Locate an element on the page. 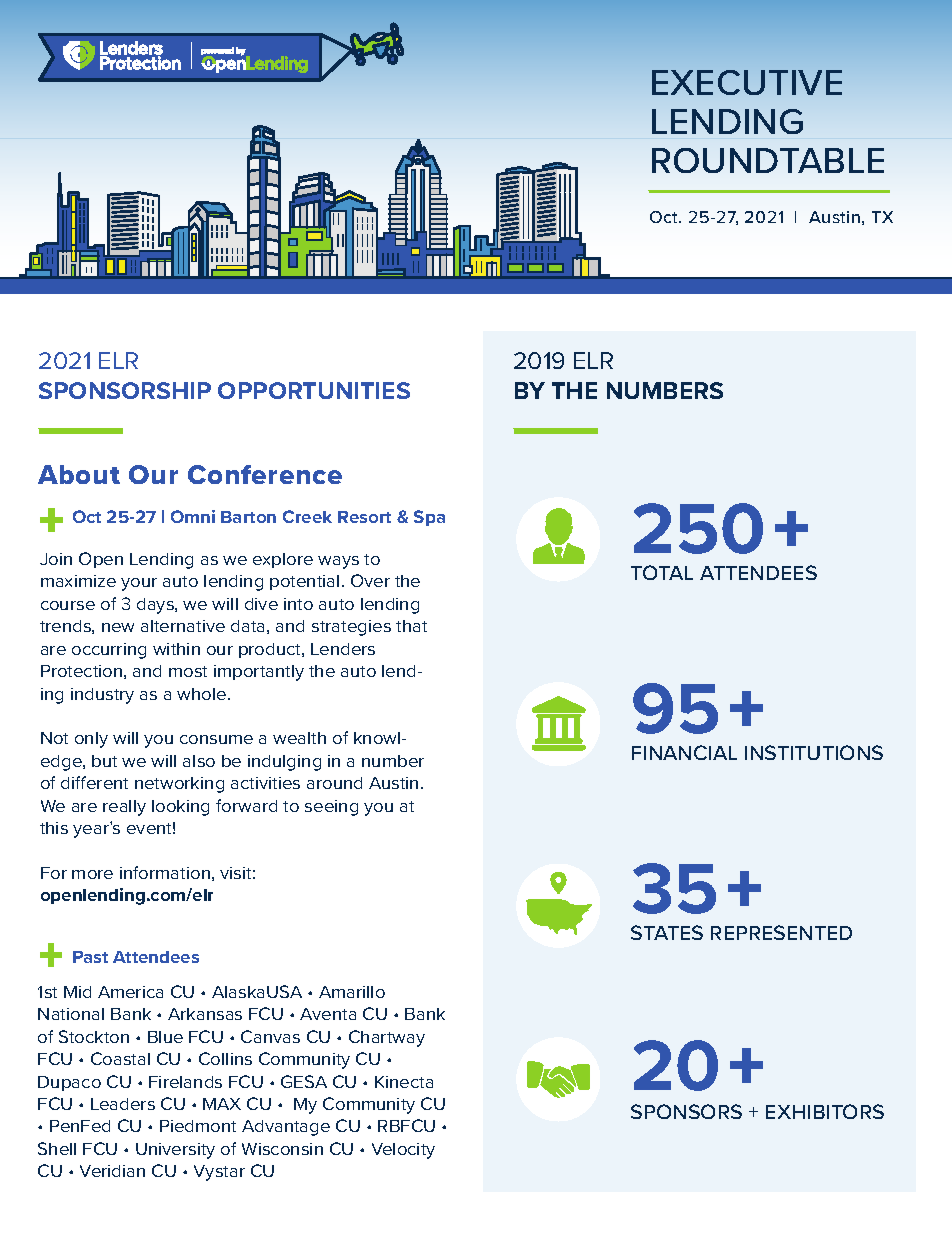 This image has width=952, height=1233. Spa is located at coordinates (429, 518).
